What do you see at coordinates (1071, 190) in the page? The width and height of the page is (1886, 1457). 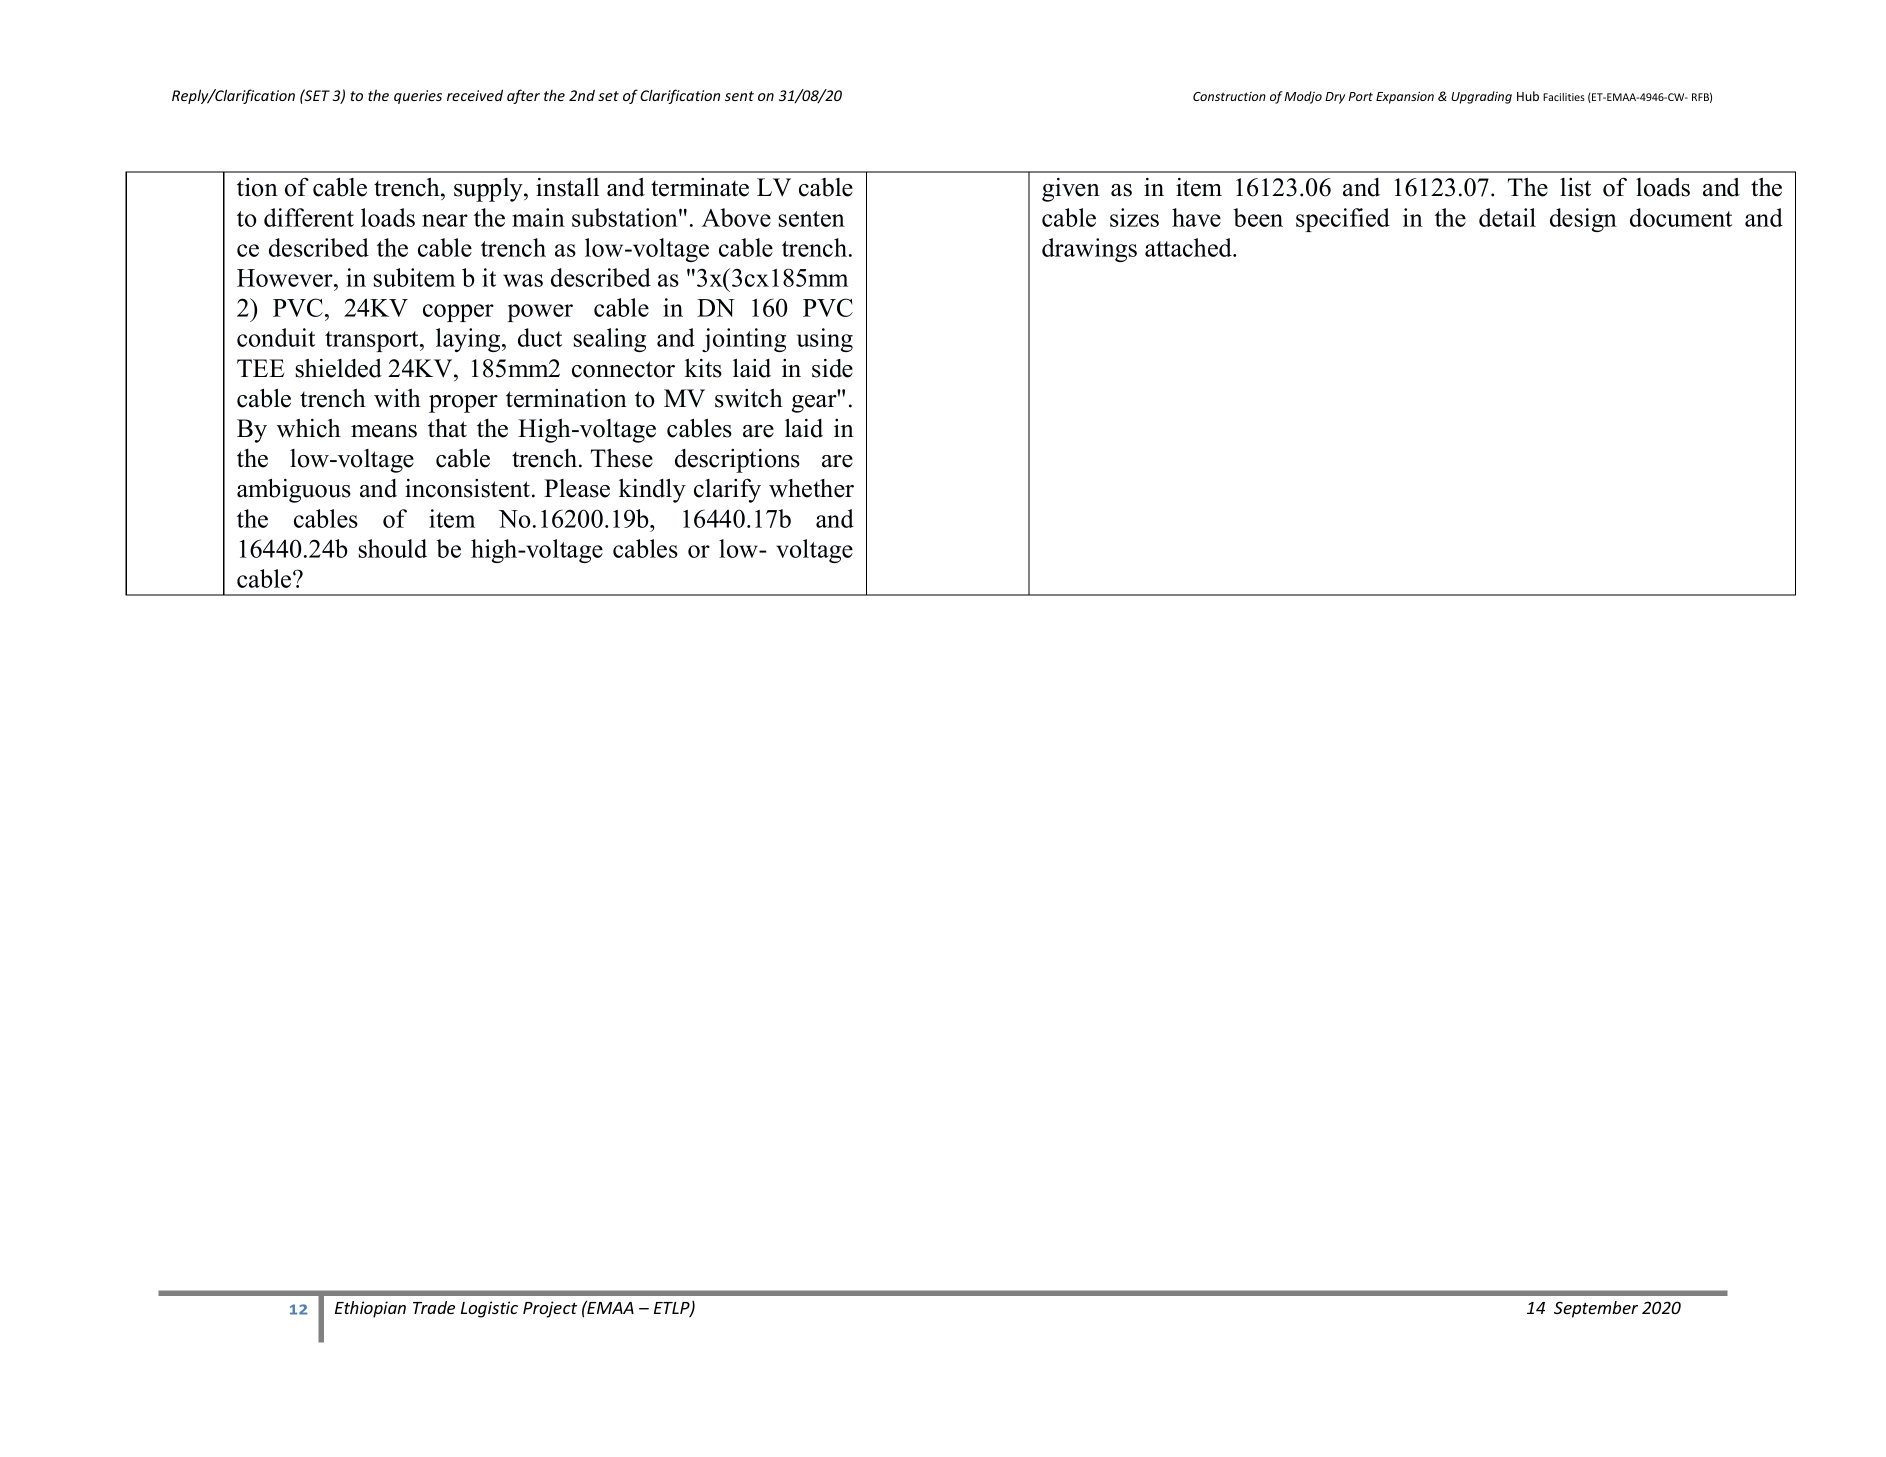 I see `given` at bounding box center [1071, 190].
